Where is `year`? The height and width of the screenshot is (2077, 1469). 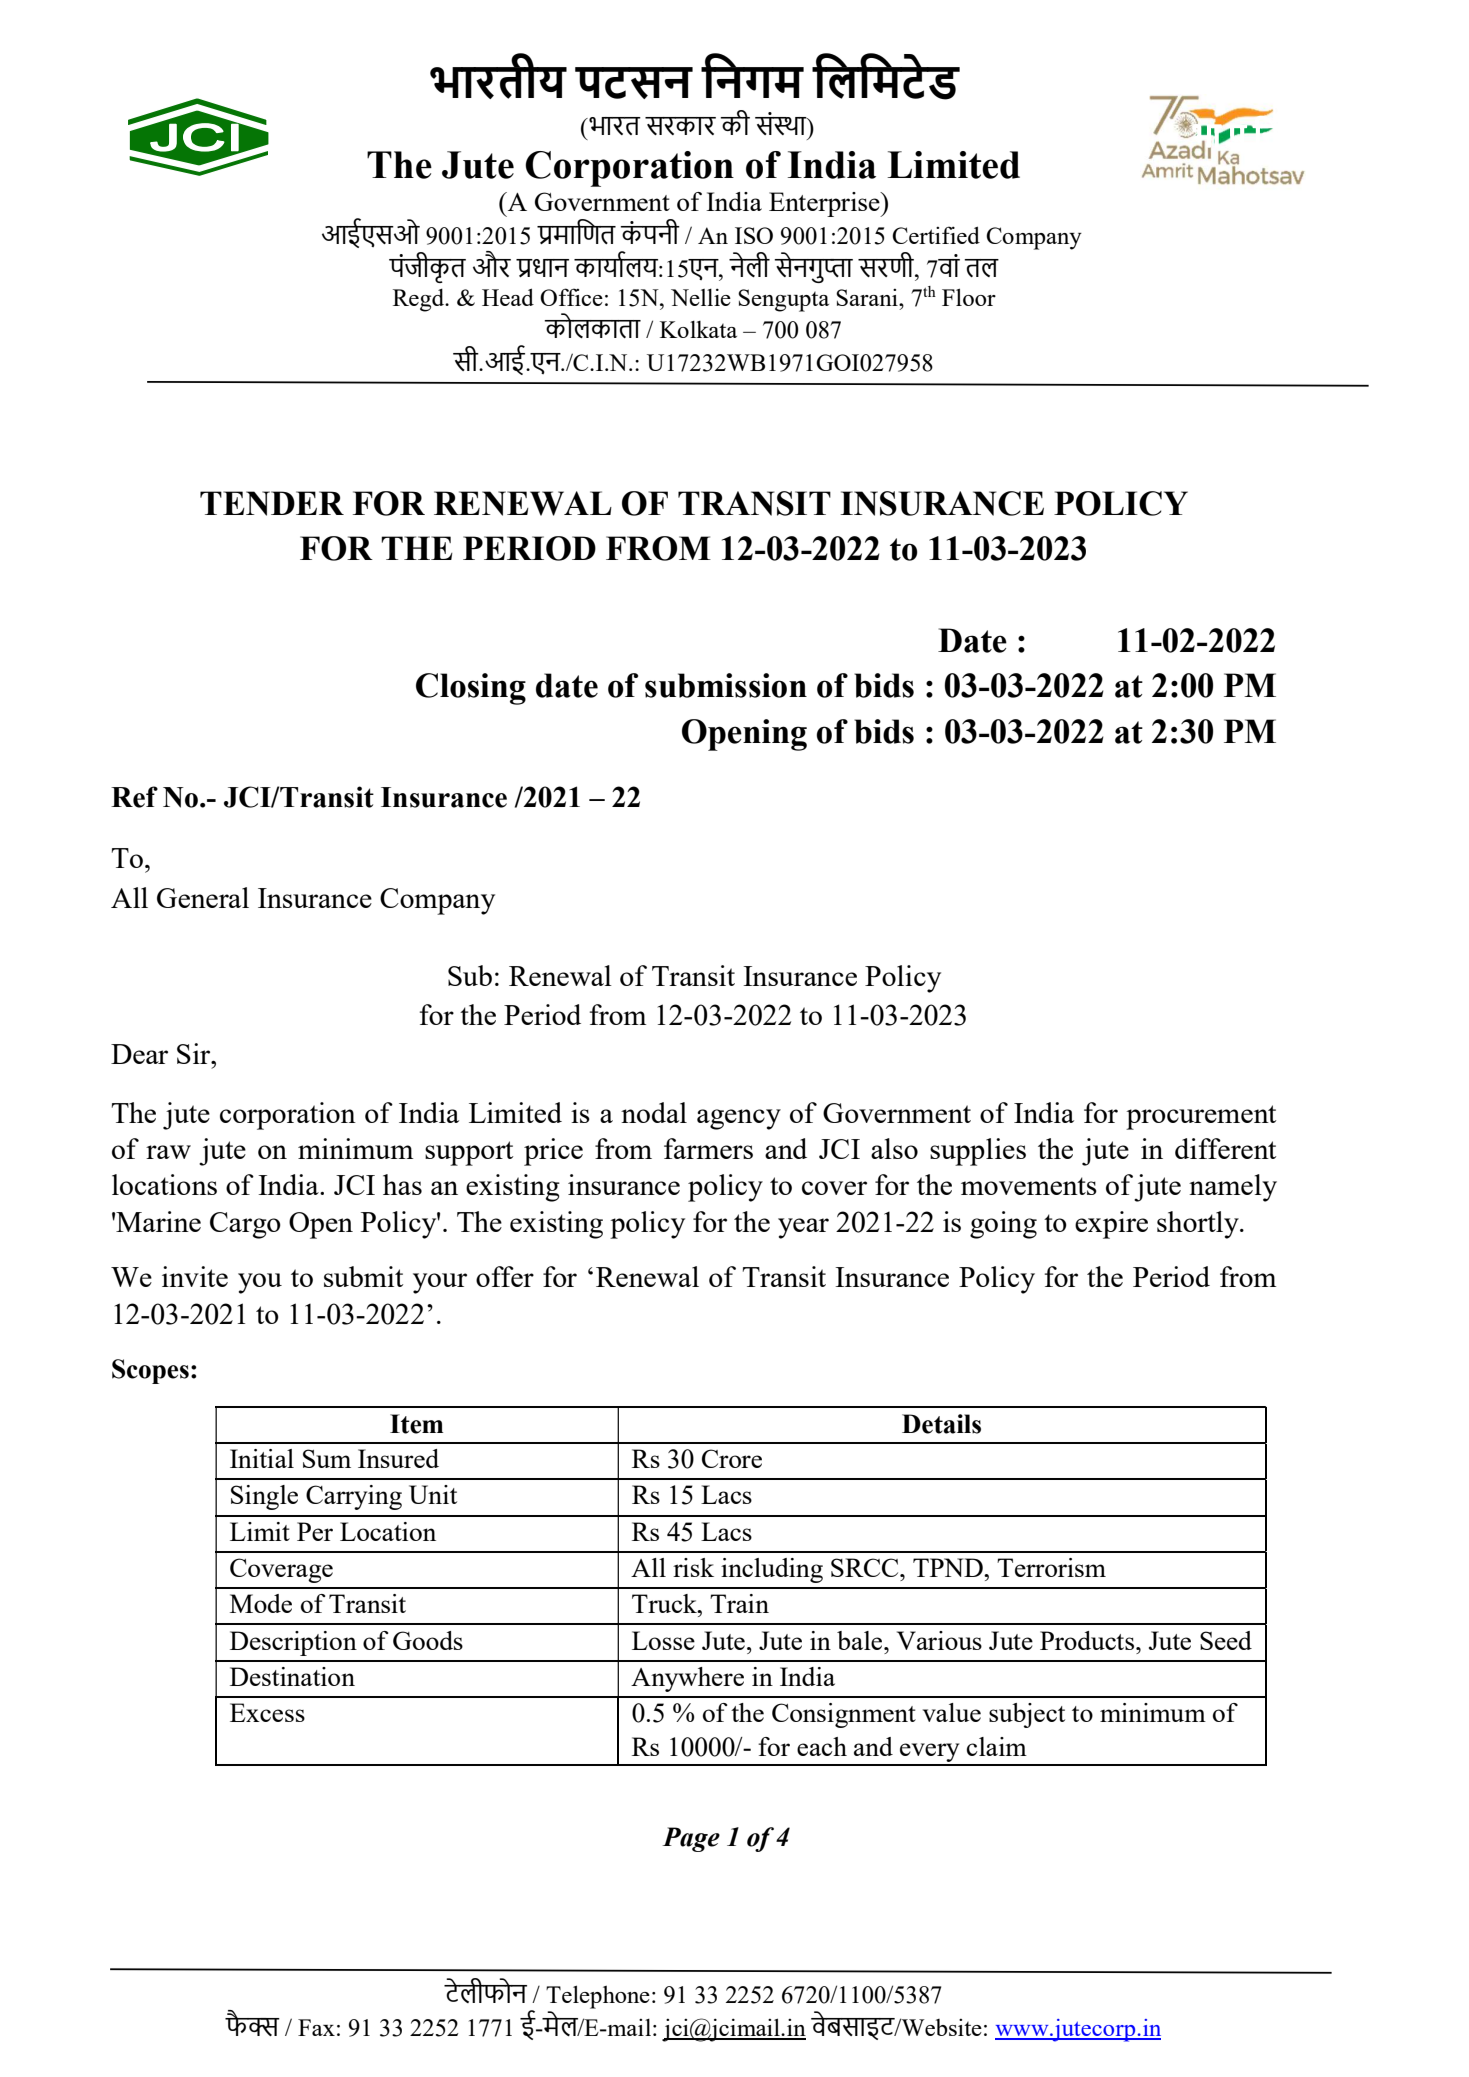 year is located at coordinates (803, 1228).
